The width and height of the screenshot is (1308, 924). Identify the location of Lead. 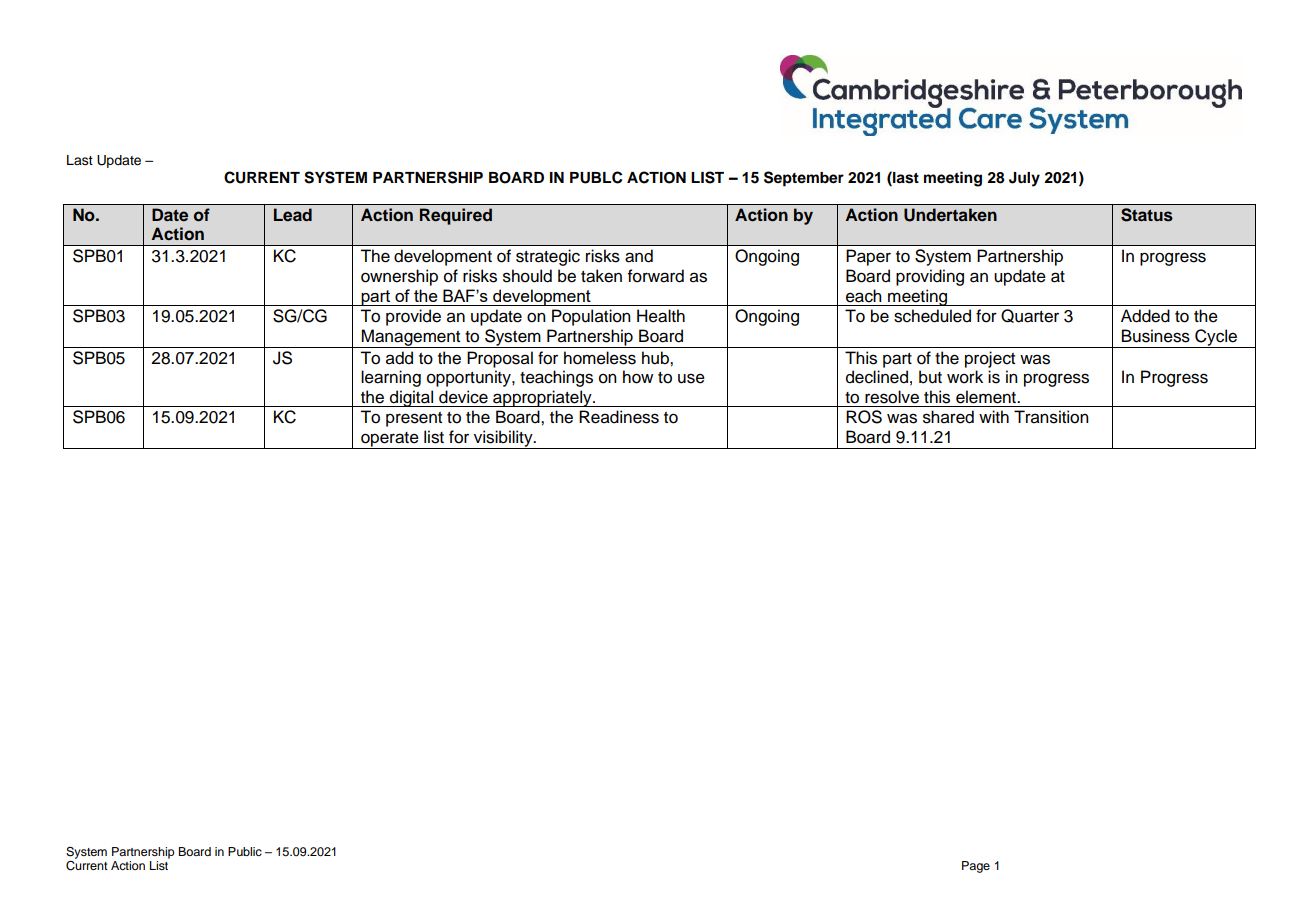
(293, 215).
